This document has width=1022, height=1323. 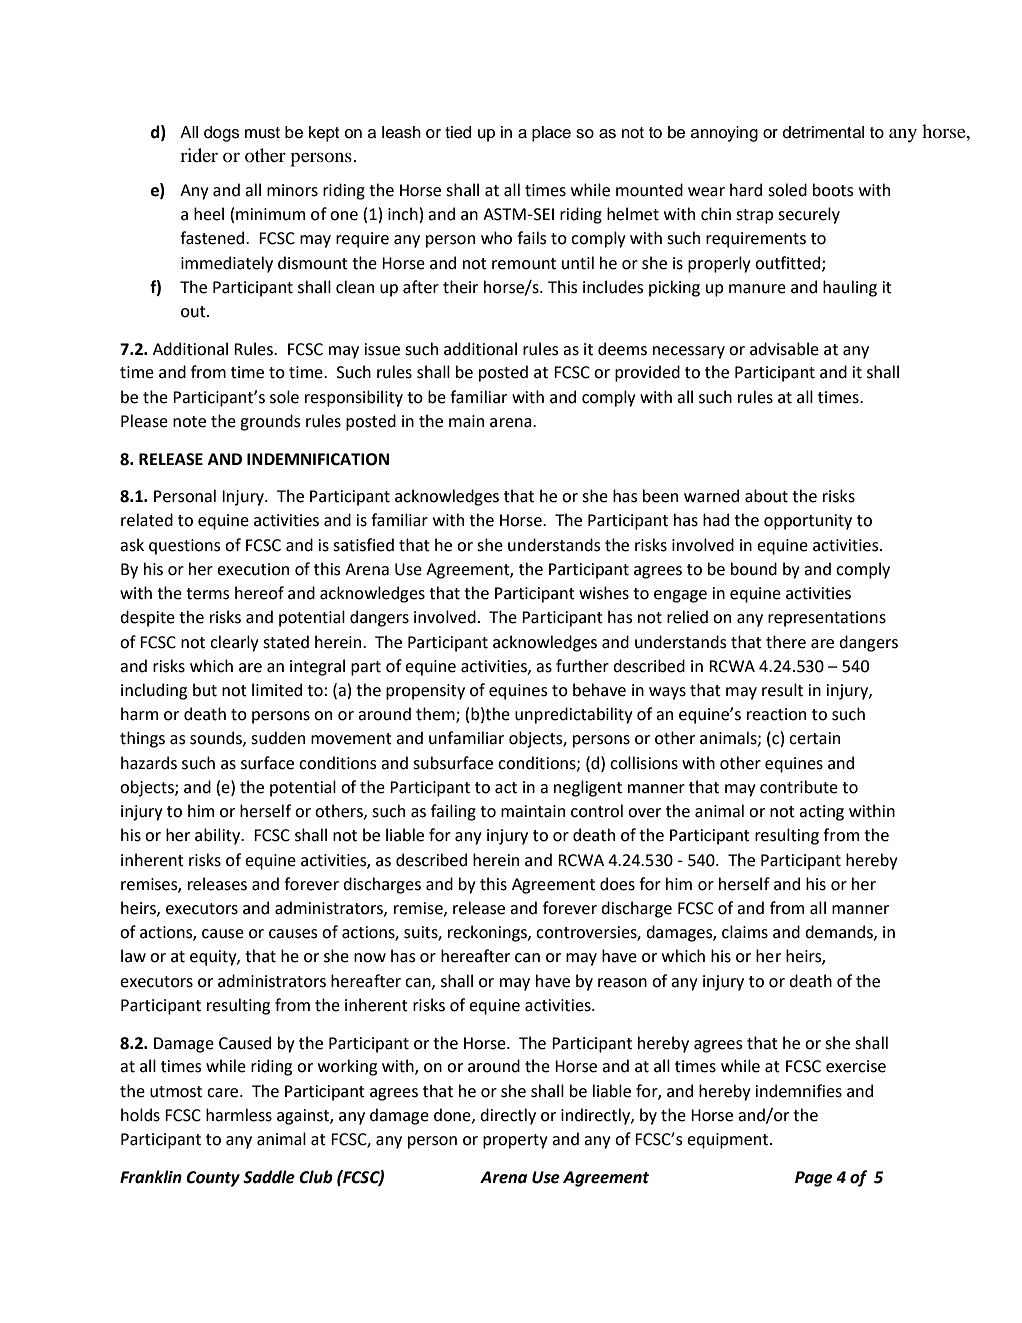 What do you see at coordinates (199, 155) in the document?
I see `rider` at bounding box center [199, 155].
